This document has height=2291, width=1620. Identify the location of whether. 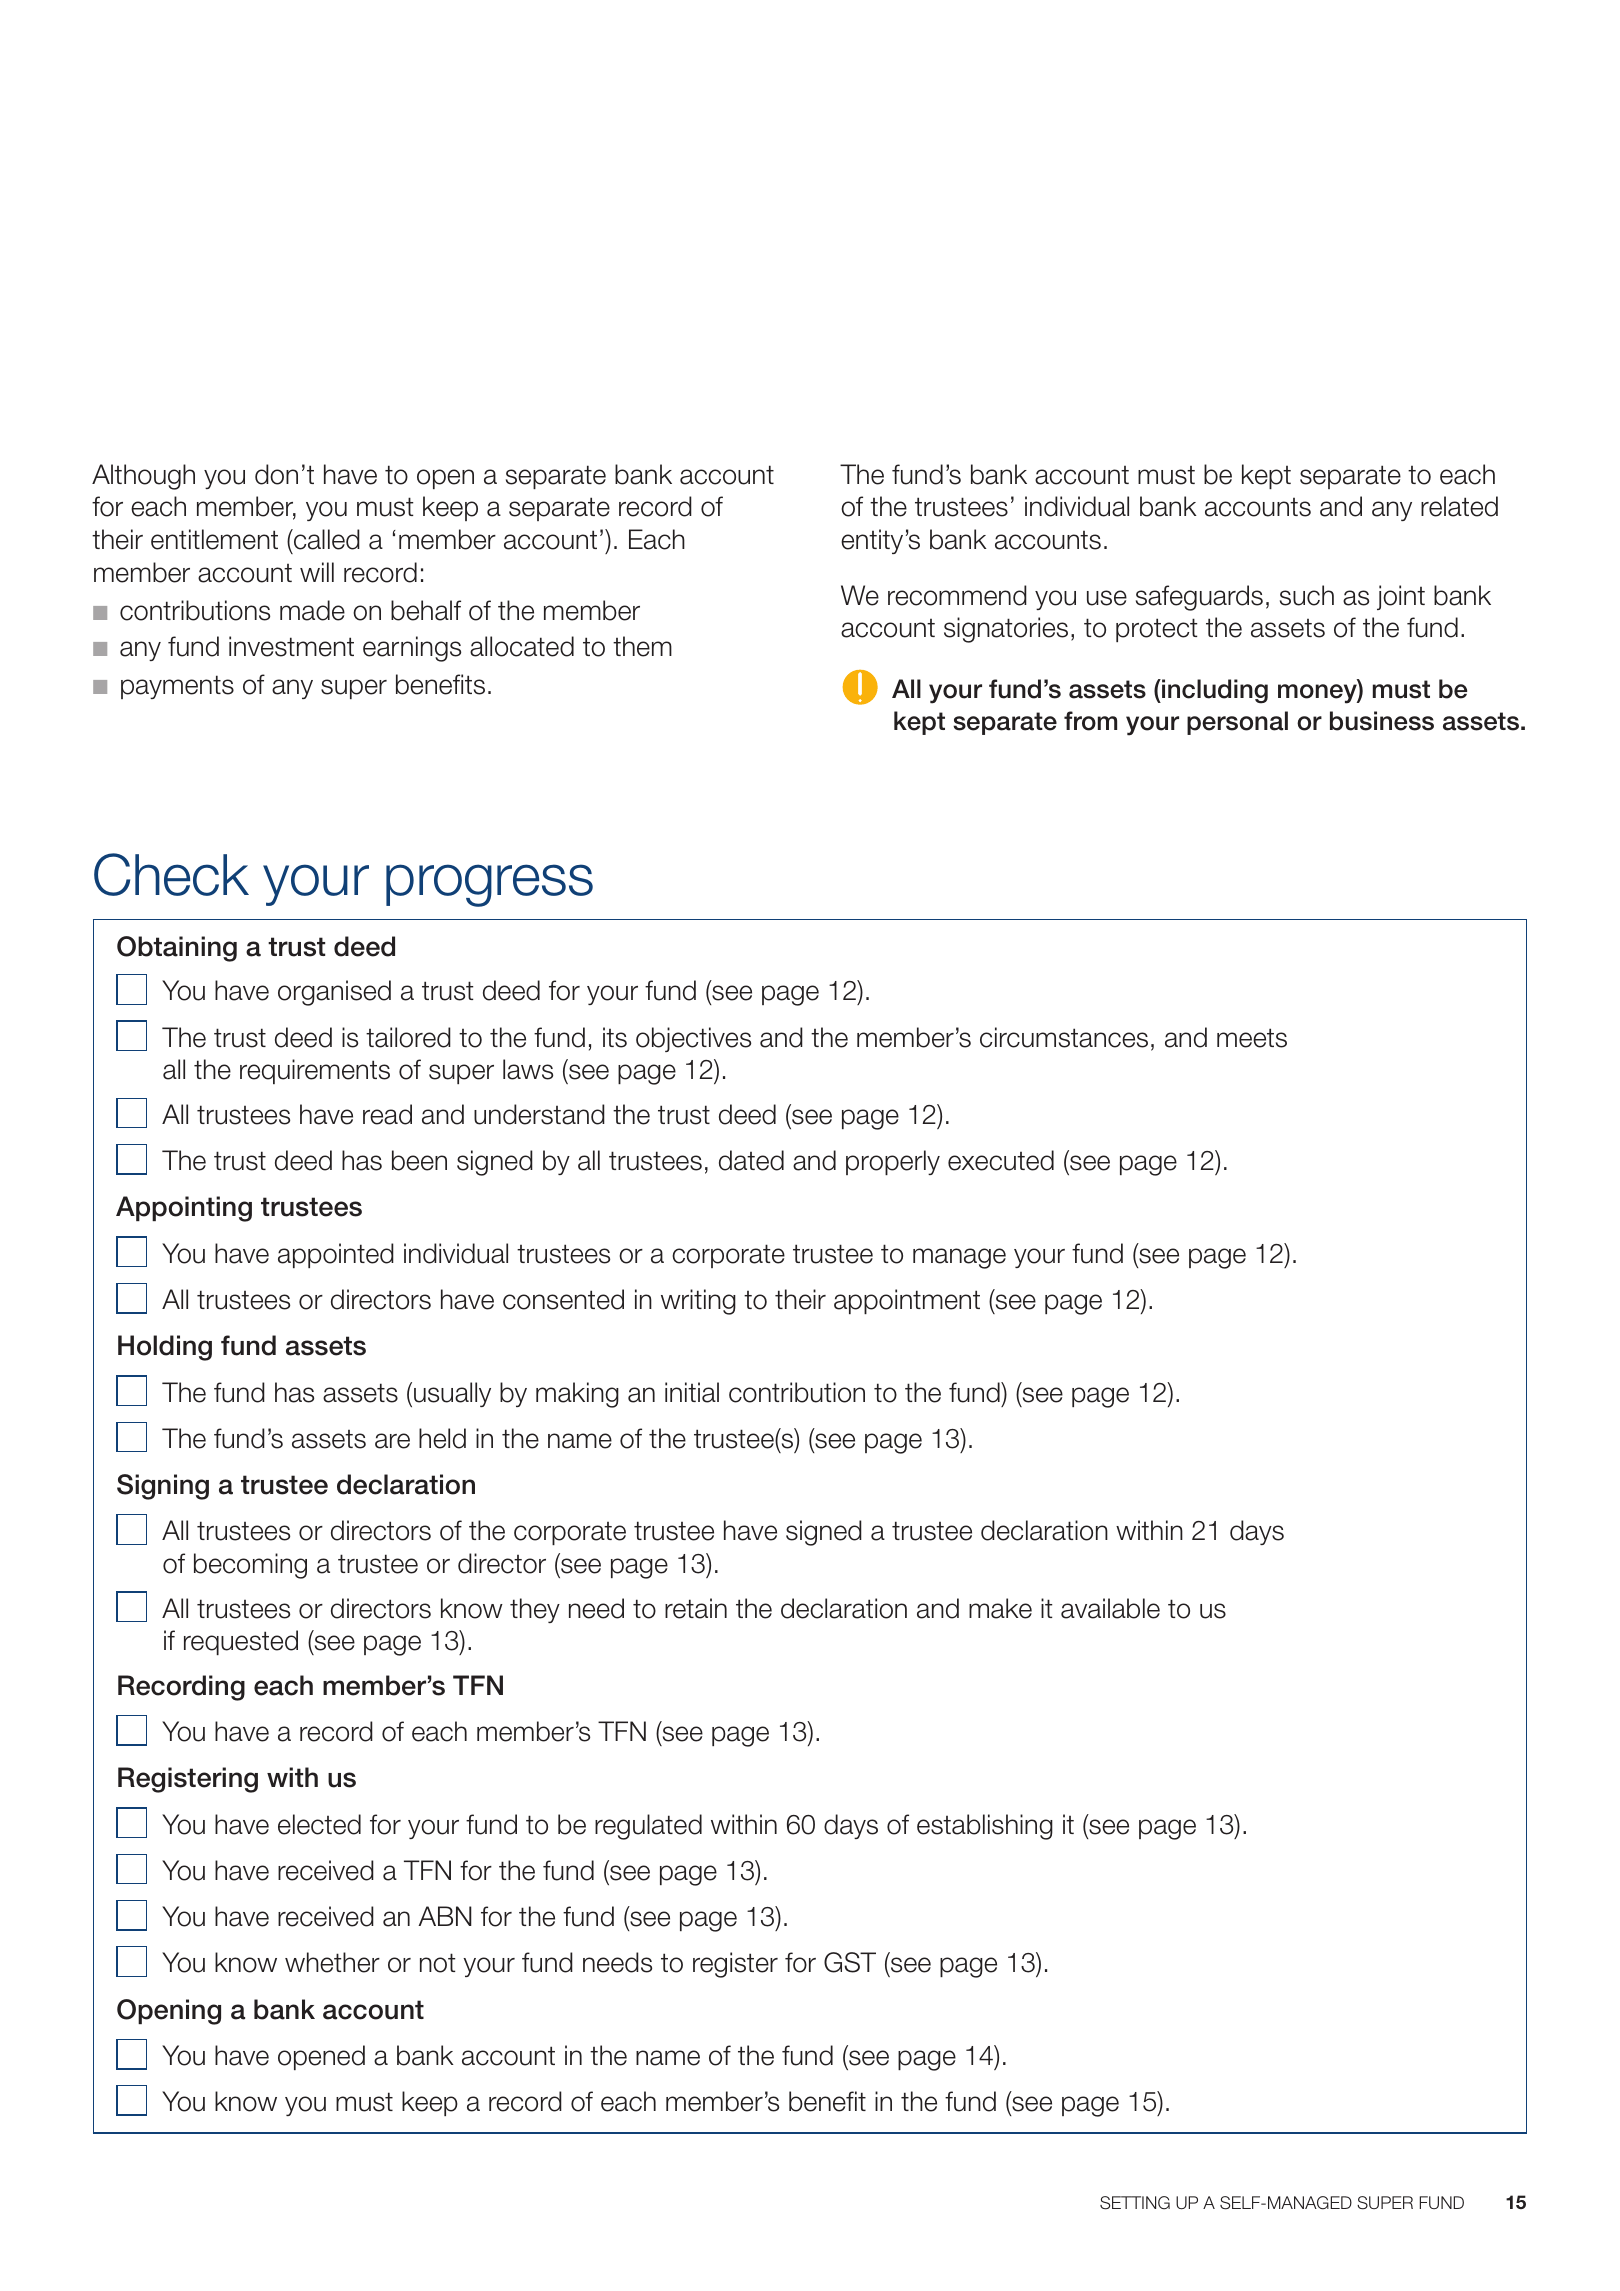
(332, 1962).
